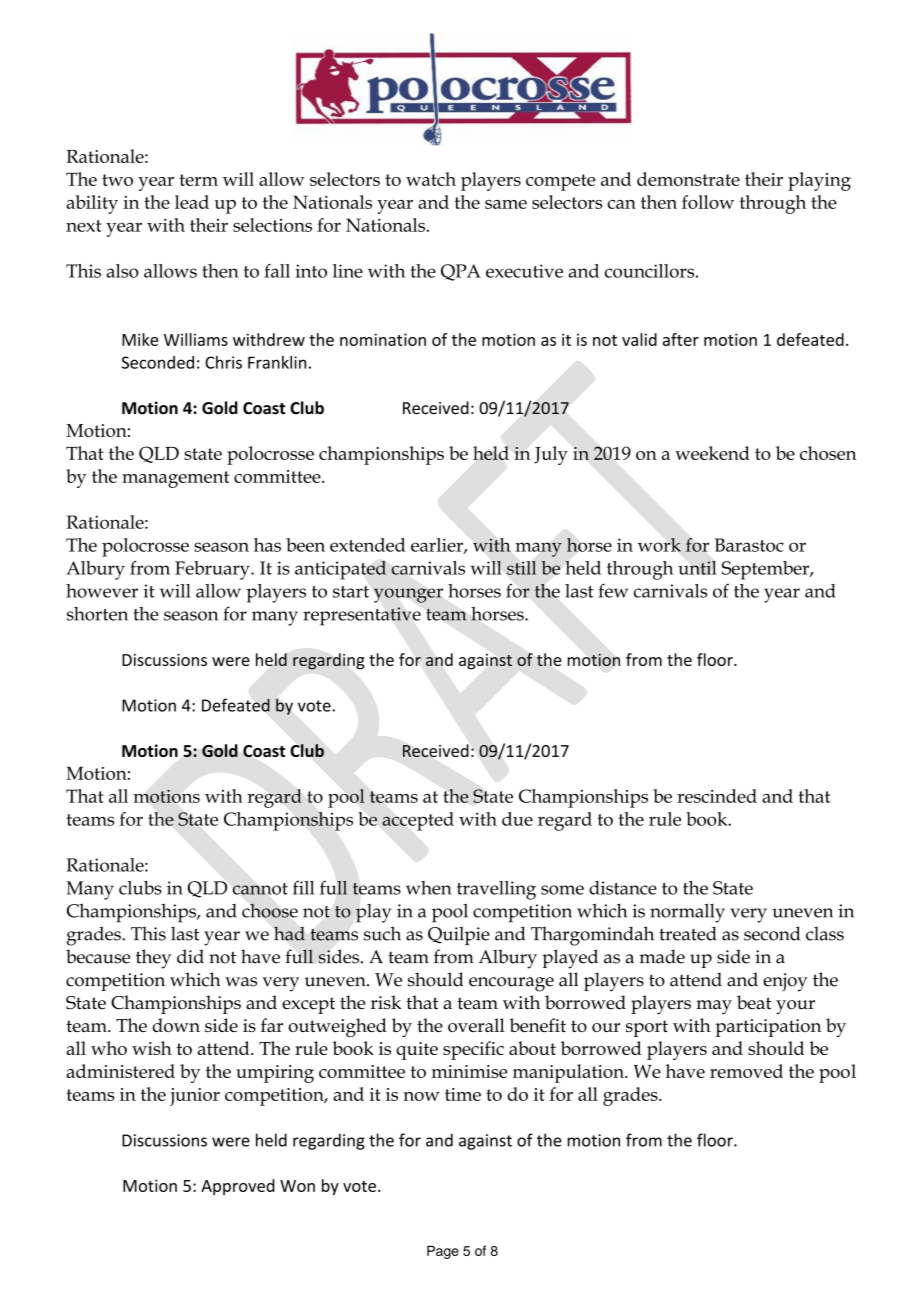  What do you see at coordinates (192, 202) in the screenshot?
I see `lead` at bounding box center [192, 202].
